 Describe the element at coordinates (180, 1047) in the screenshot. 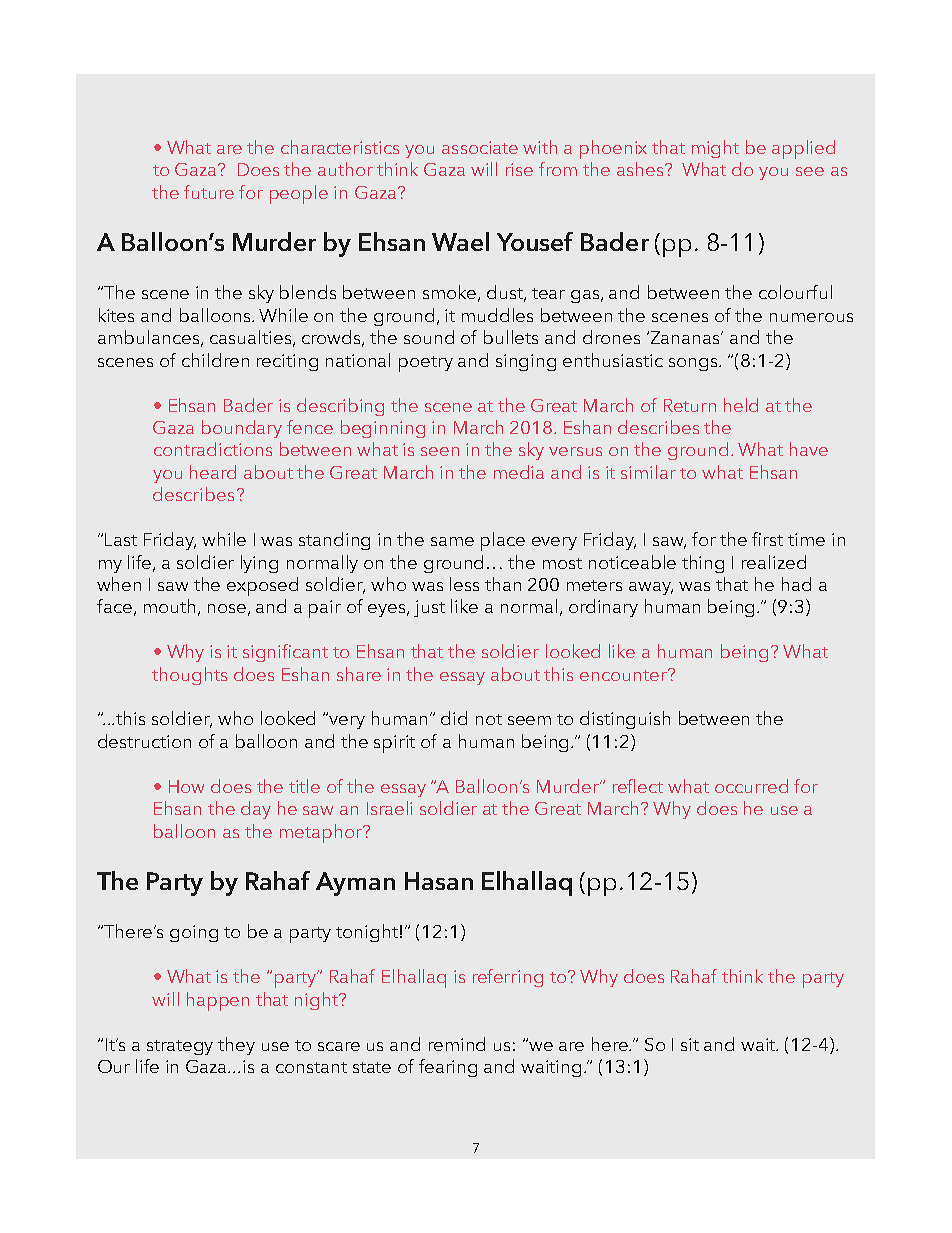

I see `strategy` at that location.
